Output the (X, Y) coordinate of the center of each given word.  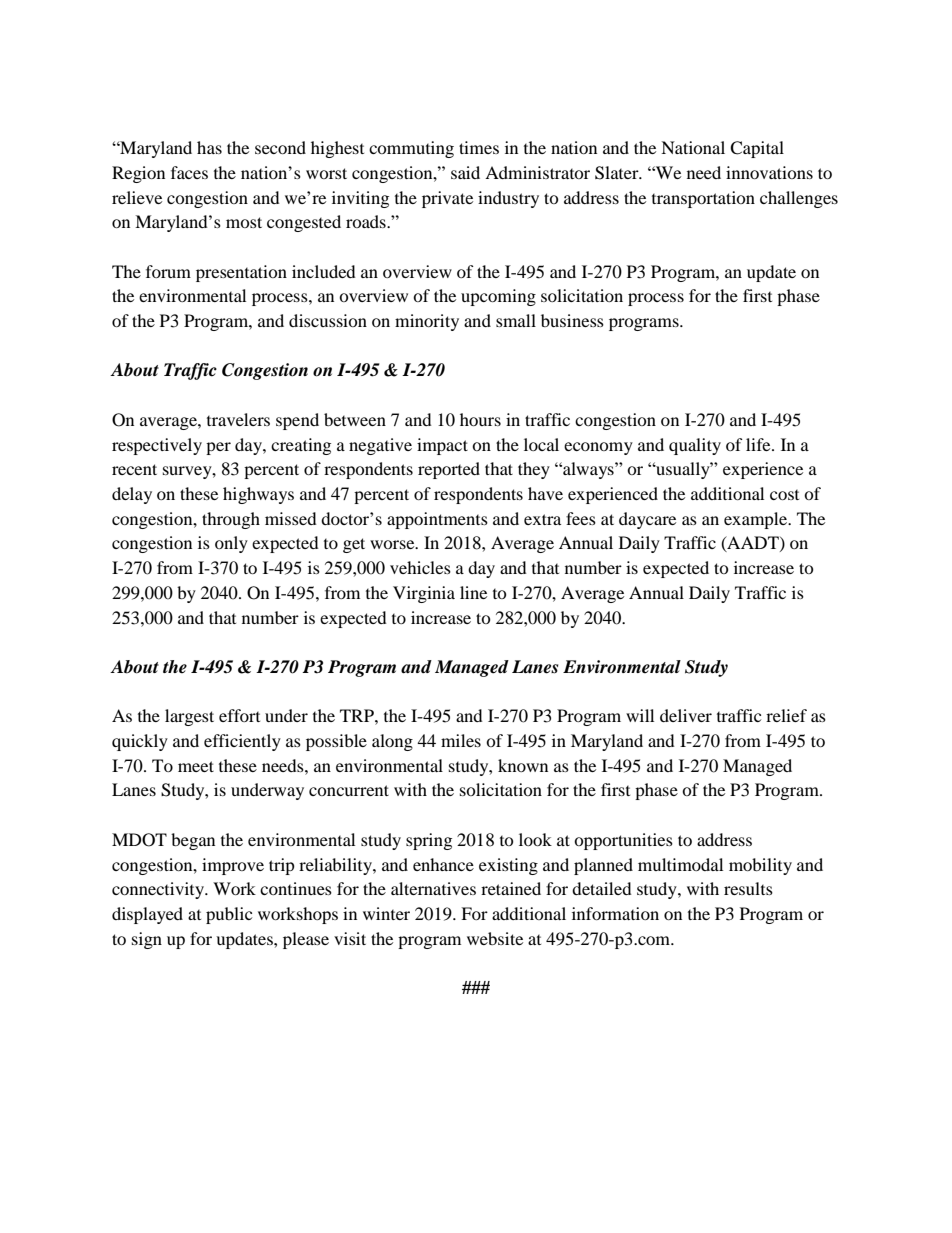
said (465, 172)
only (231, 544)
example (757, 520)
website (495, 938)
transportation (703, 199)
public (229, 915)
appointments (437, 520)
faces (189, 172)
